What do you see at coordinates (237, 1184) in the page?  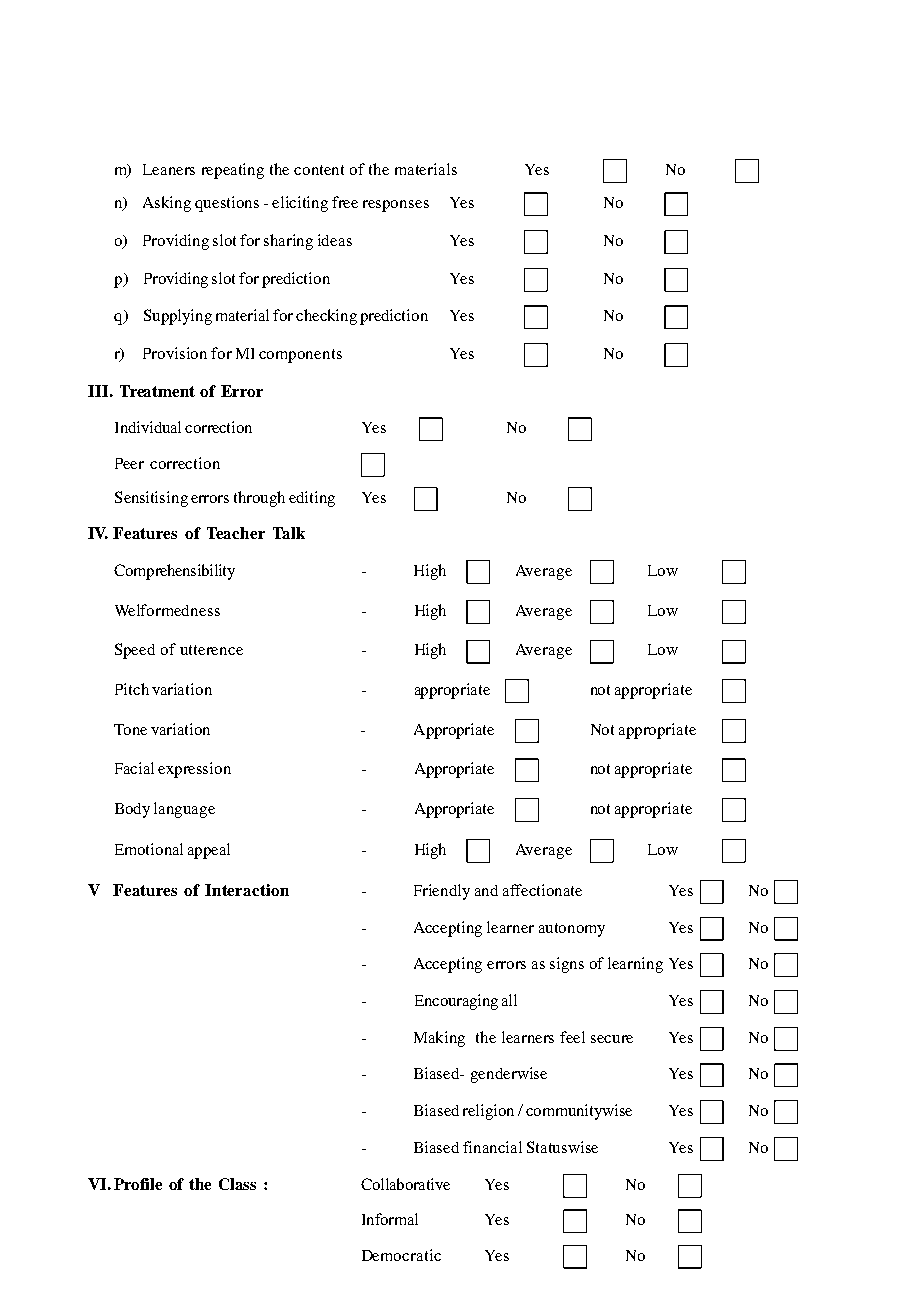 I see `Class` at bounding box center [237, 1184].
